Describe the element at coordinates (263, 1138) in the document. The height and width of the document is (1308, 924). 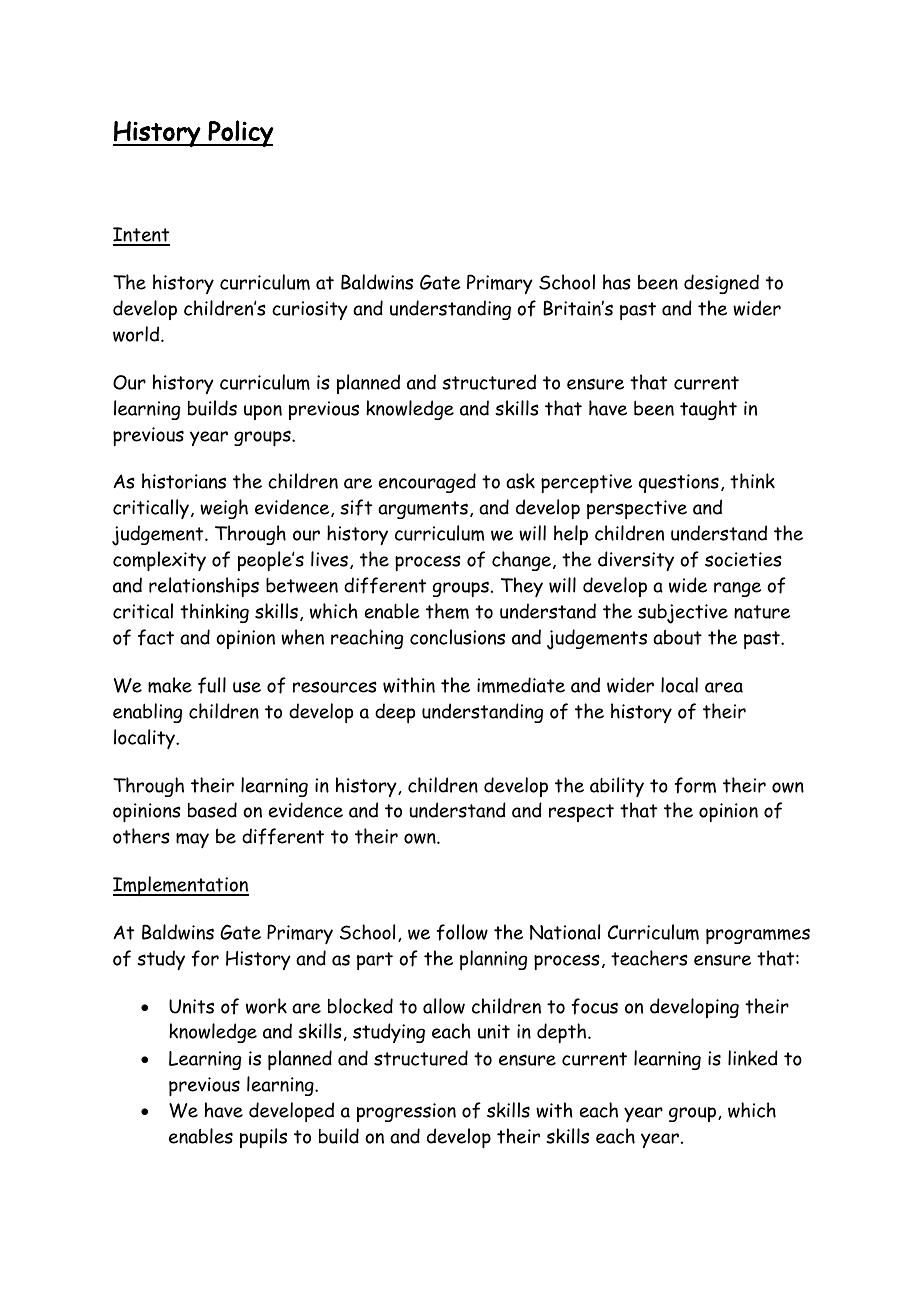
I see `pupils` at that location.
